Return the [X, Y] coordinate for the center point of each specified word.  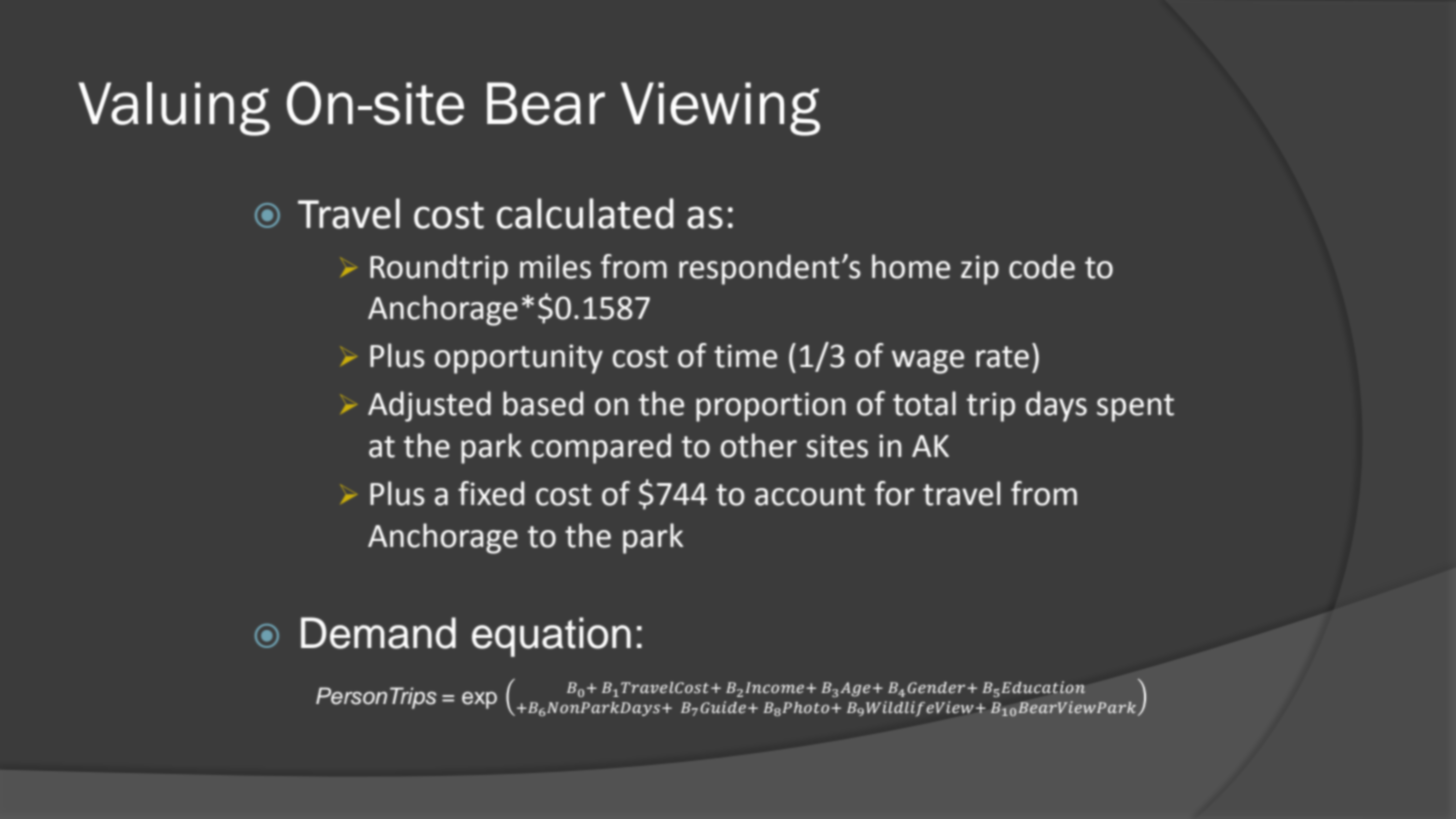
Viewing [720, 109]
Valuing [174, 109]
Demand [378, 633]
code [1042, 266]
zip [980, 270]
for [895, 493]
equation [551, 637]
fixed [491, 493]
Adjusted [429, 406]
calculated [585, 213]
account [810, 495]
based [543, 403]
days [1056, 406]
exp [479, 700]
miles [555, 266]
